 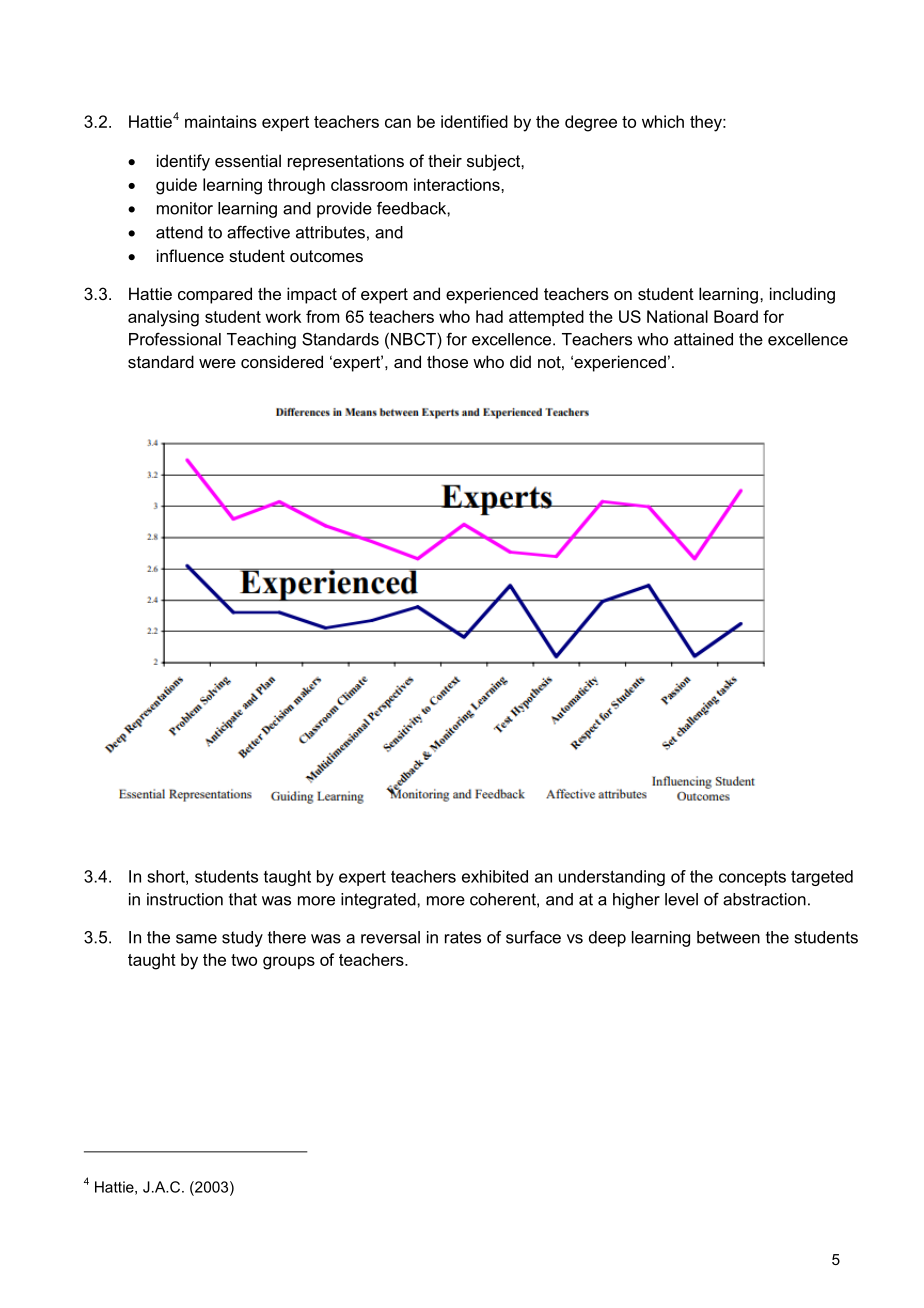 What do you see at coordinates (463, 937) in the screenshot?
I see `rates` at bounding box center [463, 937].
